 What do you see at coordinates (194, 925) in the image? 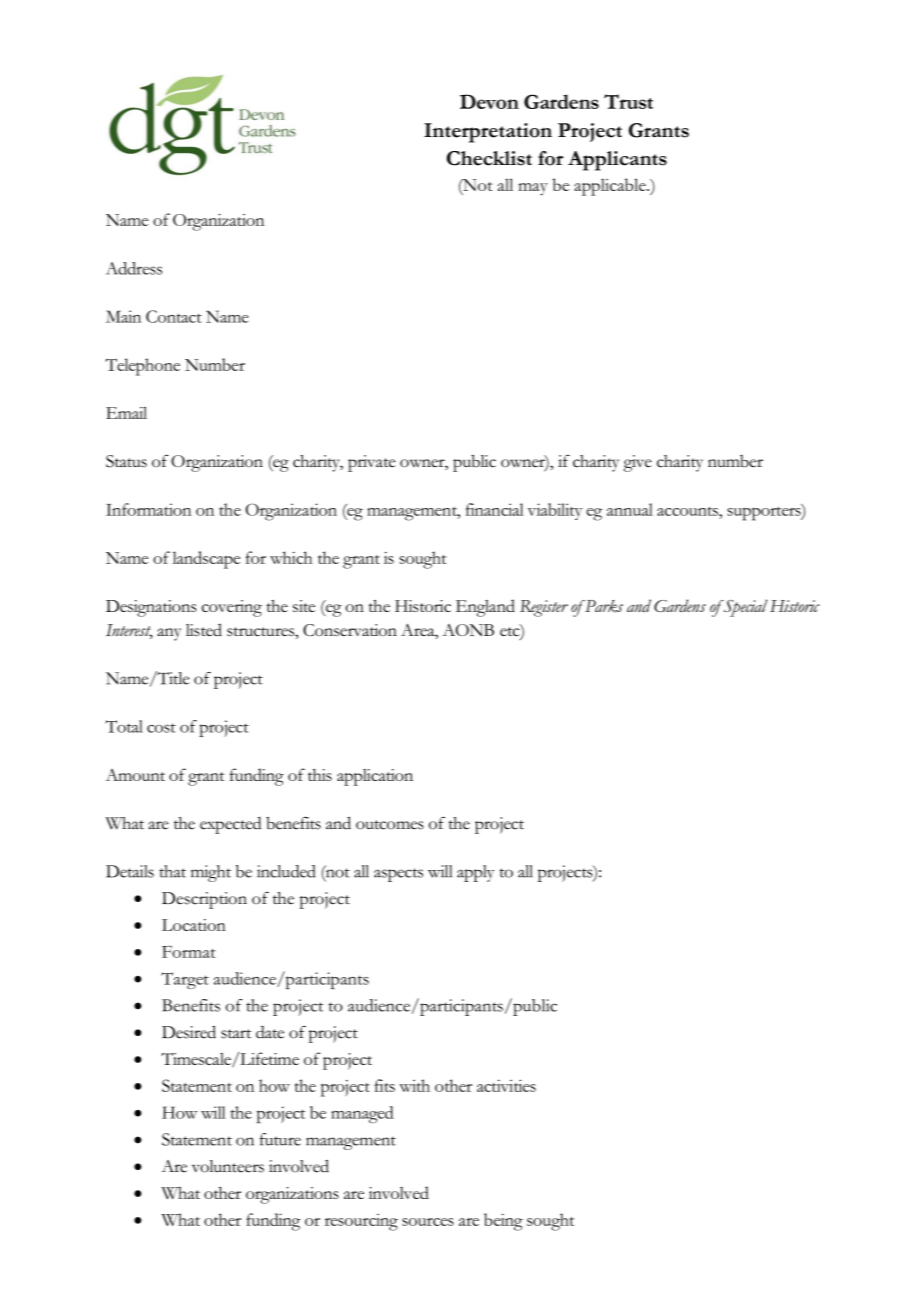
I see `Location` at bounding box center [194, 925].
